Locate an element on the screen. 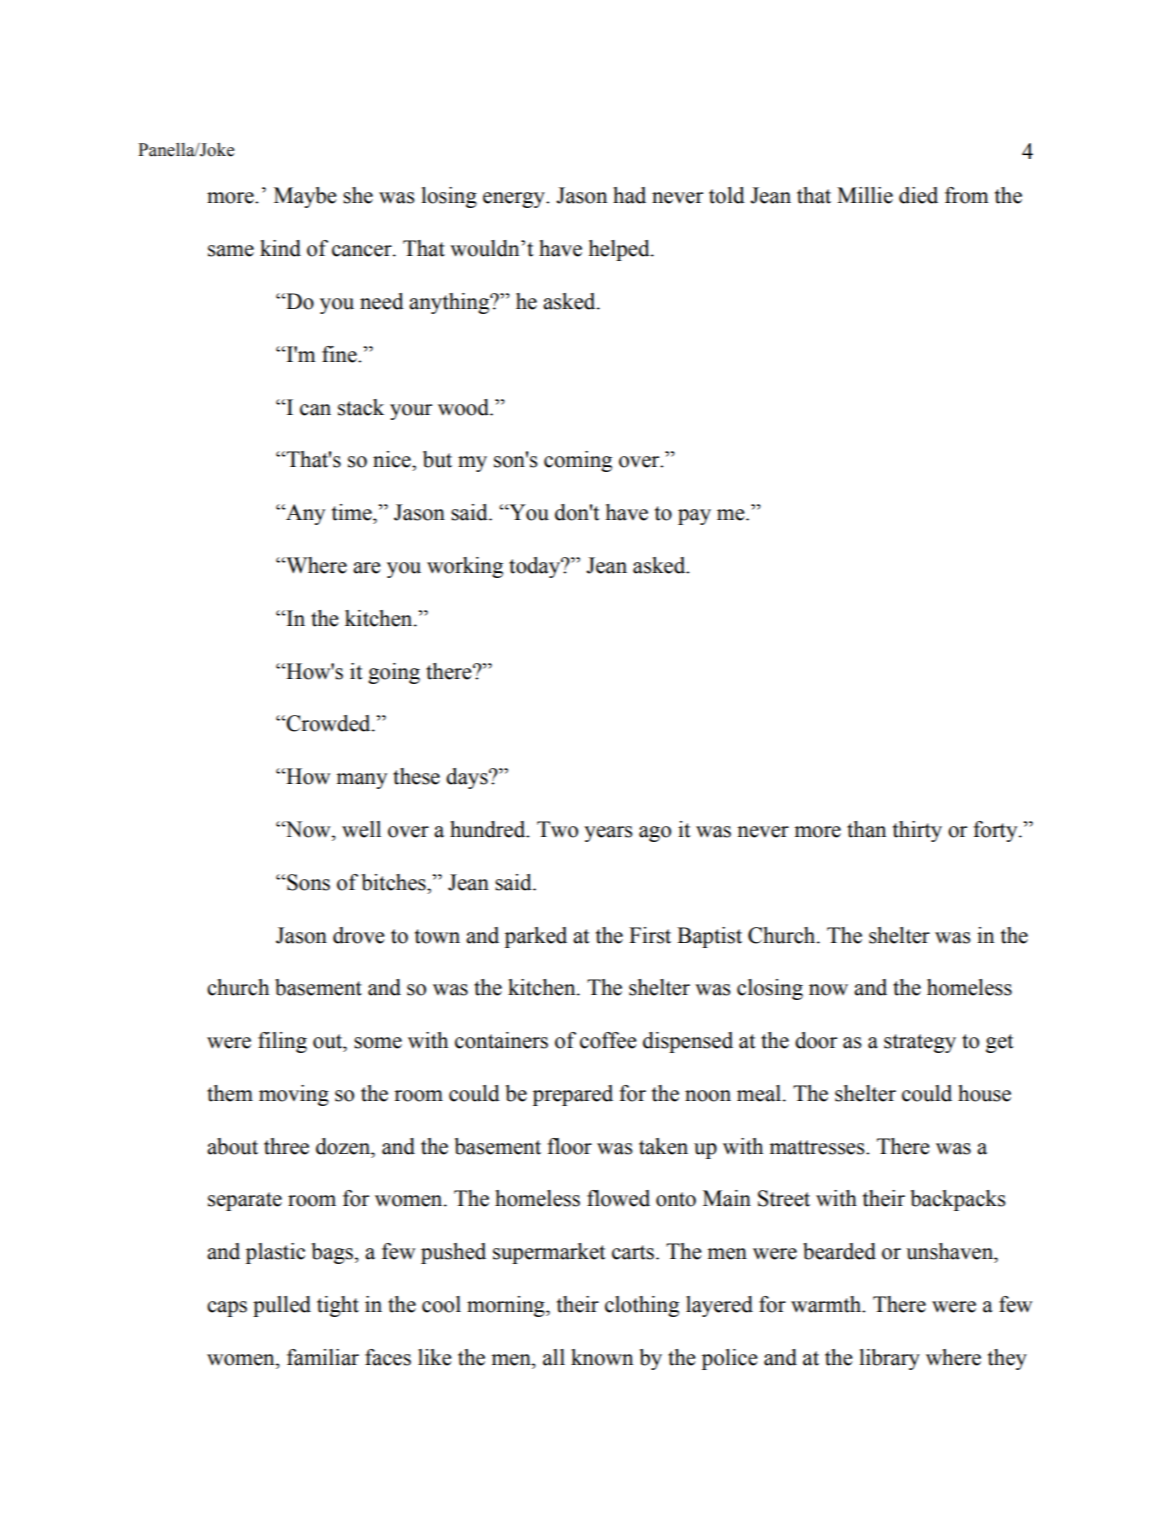 Image resolution: width=1171 pixels, height=1515 pixels. coming is located at coordinates (578, 461).
